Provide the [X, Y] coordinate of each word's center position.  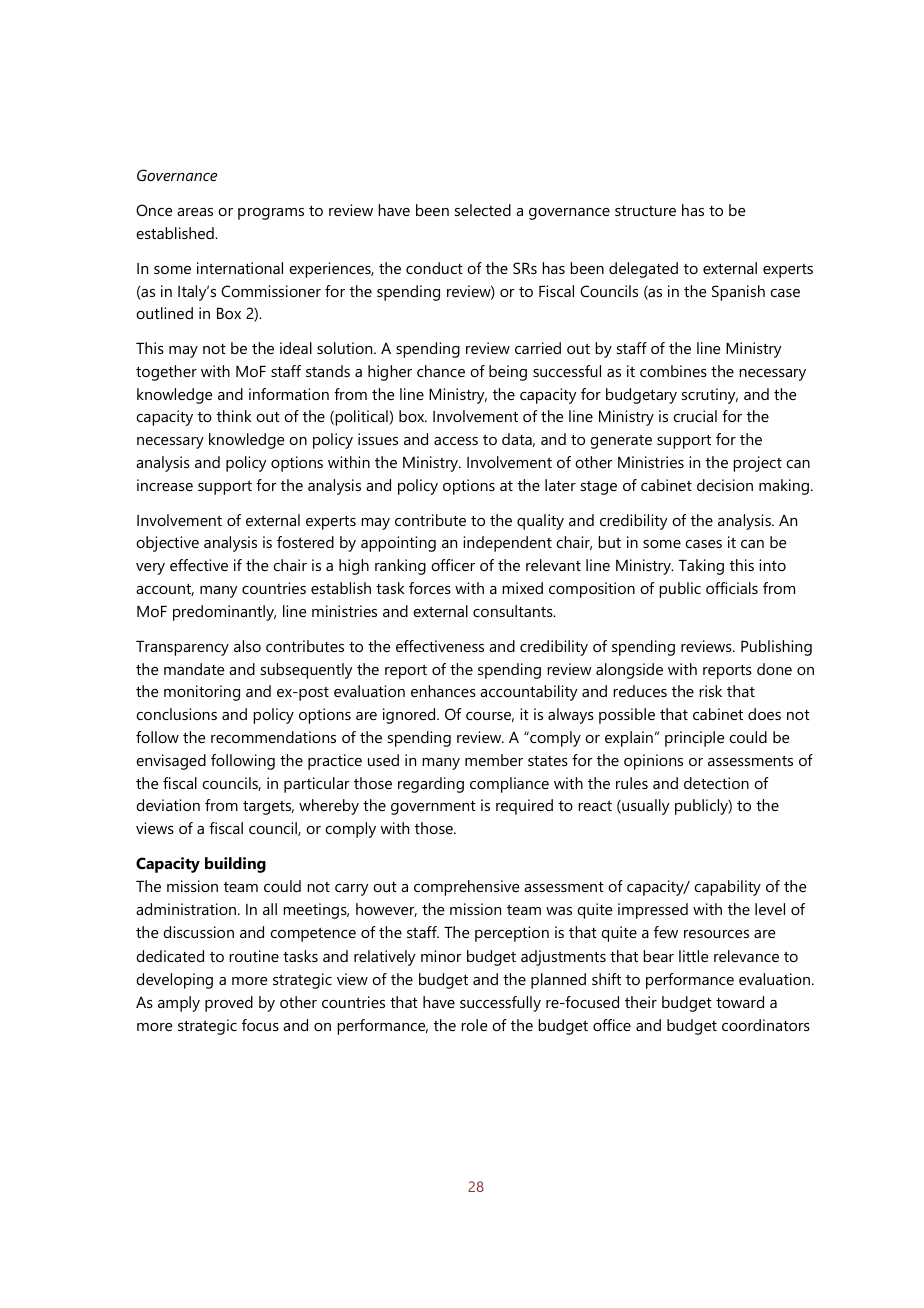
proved [229, 1004]
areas [195, 212]
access [456, 441]
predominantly [224, 613]
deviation [168, 805]
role [474, 1025]
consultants [514, 611]
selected [483, 210]
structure [645, 211]
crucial [695, 416]
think [234, 416]
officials [732, 588]
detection [716, 783]
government [433, 808]
